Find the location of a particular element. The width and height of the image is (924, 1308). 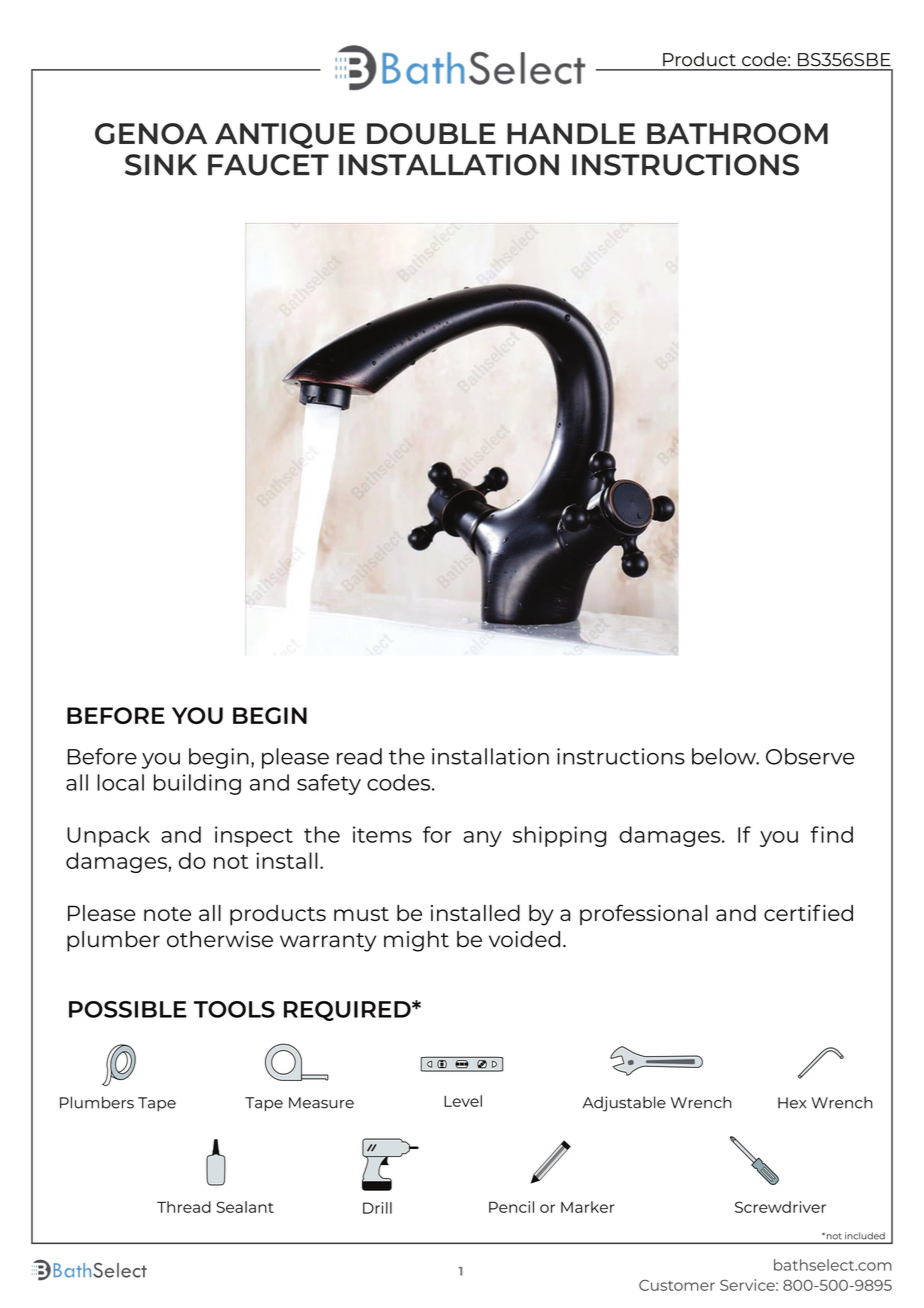

Sealant is located at coordinates (245, 1207).
